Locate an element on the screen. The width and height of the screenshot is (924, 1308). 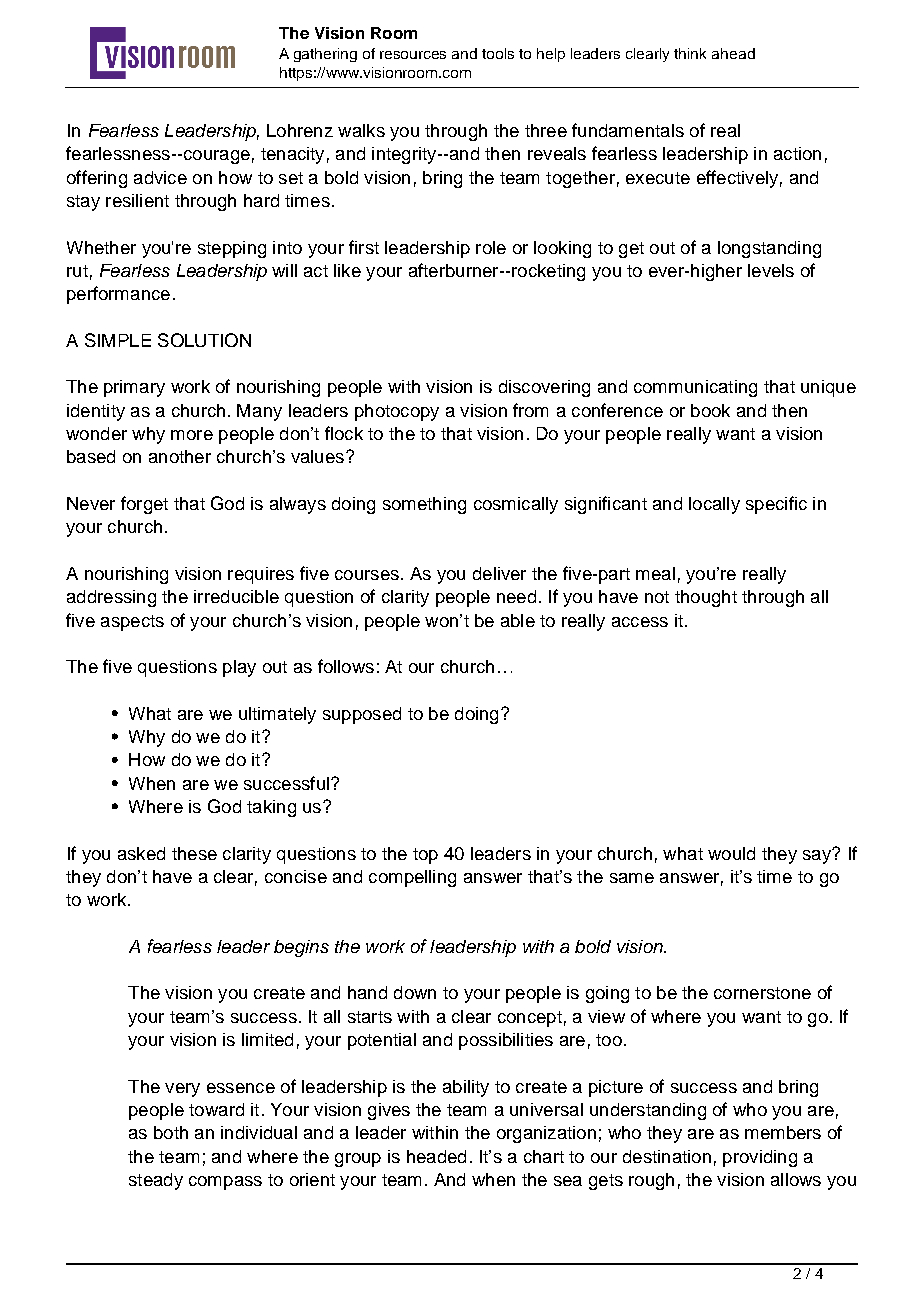
aspects is located at coordinates (132, 623).
